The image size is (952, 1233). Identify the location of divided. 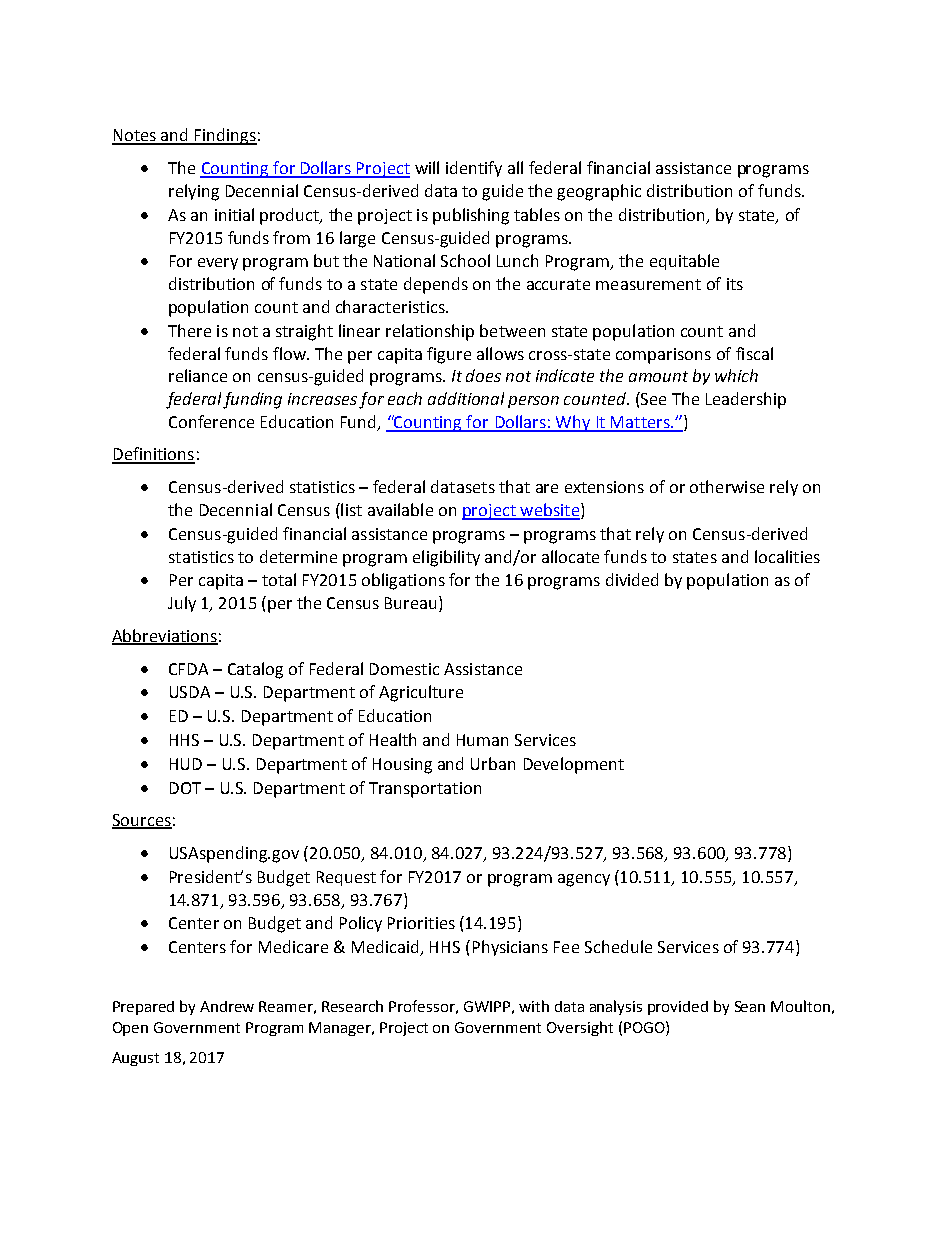
(632, 579).
